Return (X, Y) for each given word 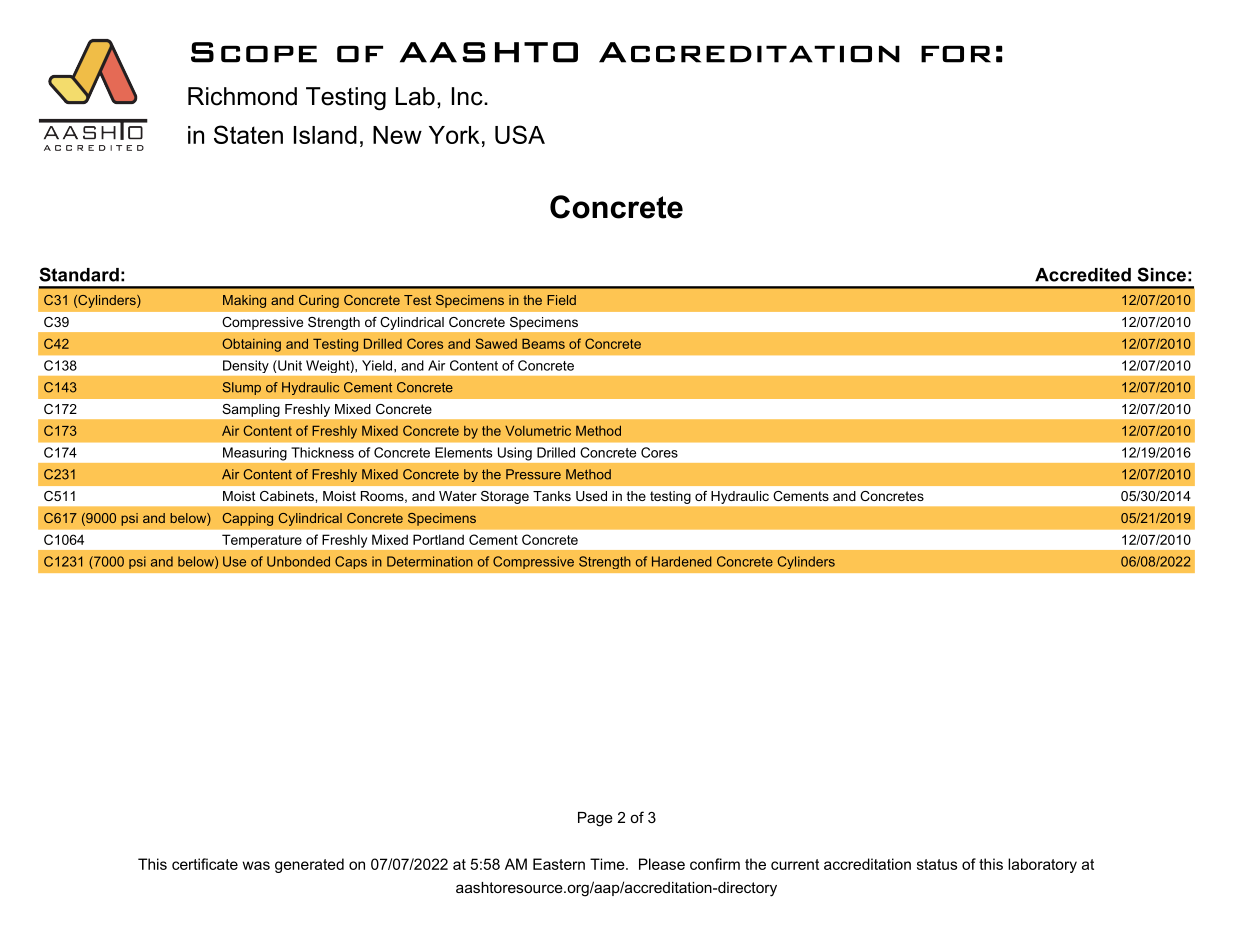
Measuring (255, 454)
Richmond (242, 96)
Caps (351, 562)
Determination (430, 561)
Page (595, 819)
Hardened (682, 561)
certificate (205, 864)
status (937, 864)
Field (561, 300)
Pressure (533, 474)
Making (244, 301)
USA (520, 134)
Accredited (1083, 275)
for (956, 54)
